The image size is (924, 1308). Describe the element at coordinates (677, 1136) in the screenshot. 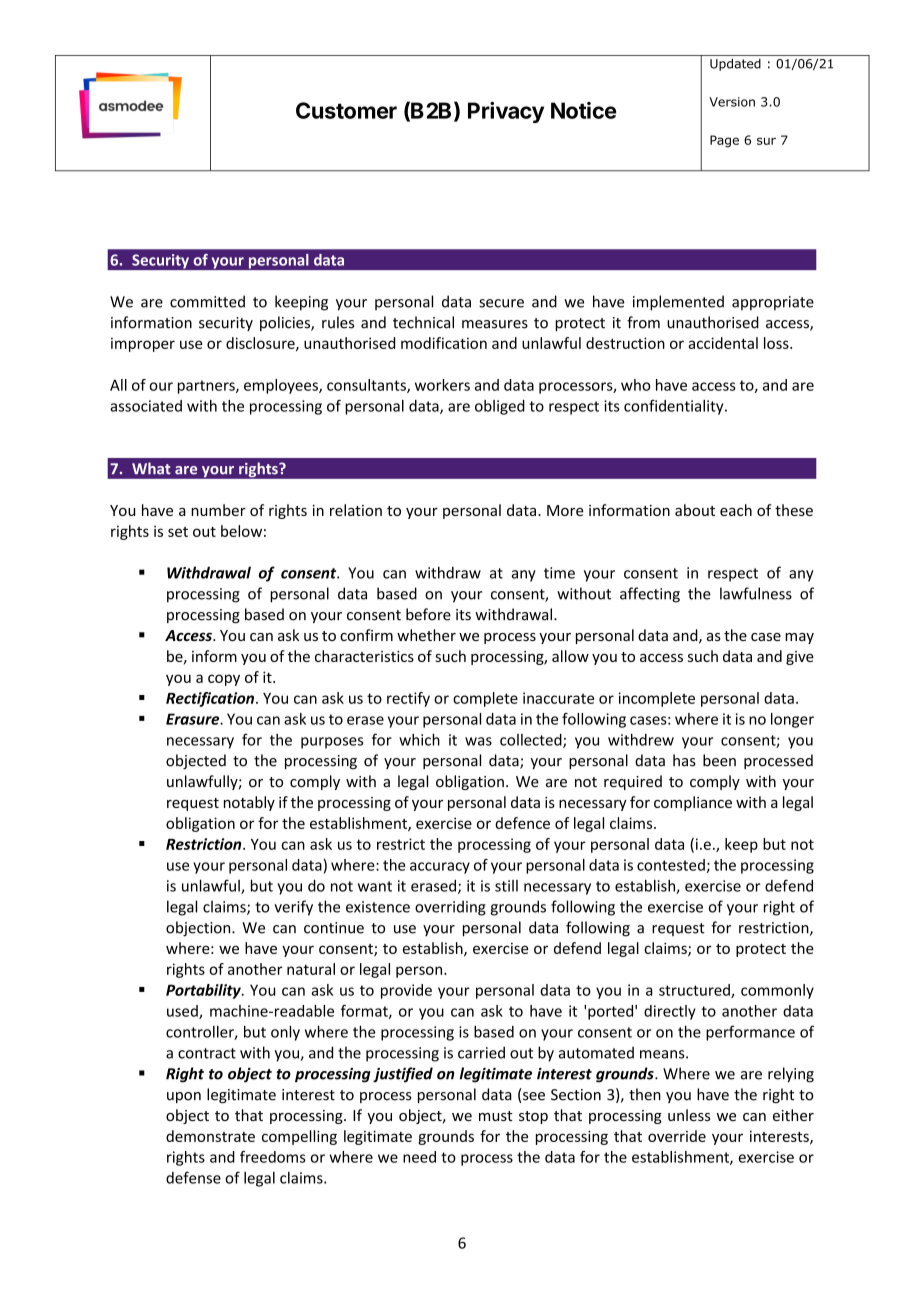

I see `override` at that location.
